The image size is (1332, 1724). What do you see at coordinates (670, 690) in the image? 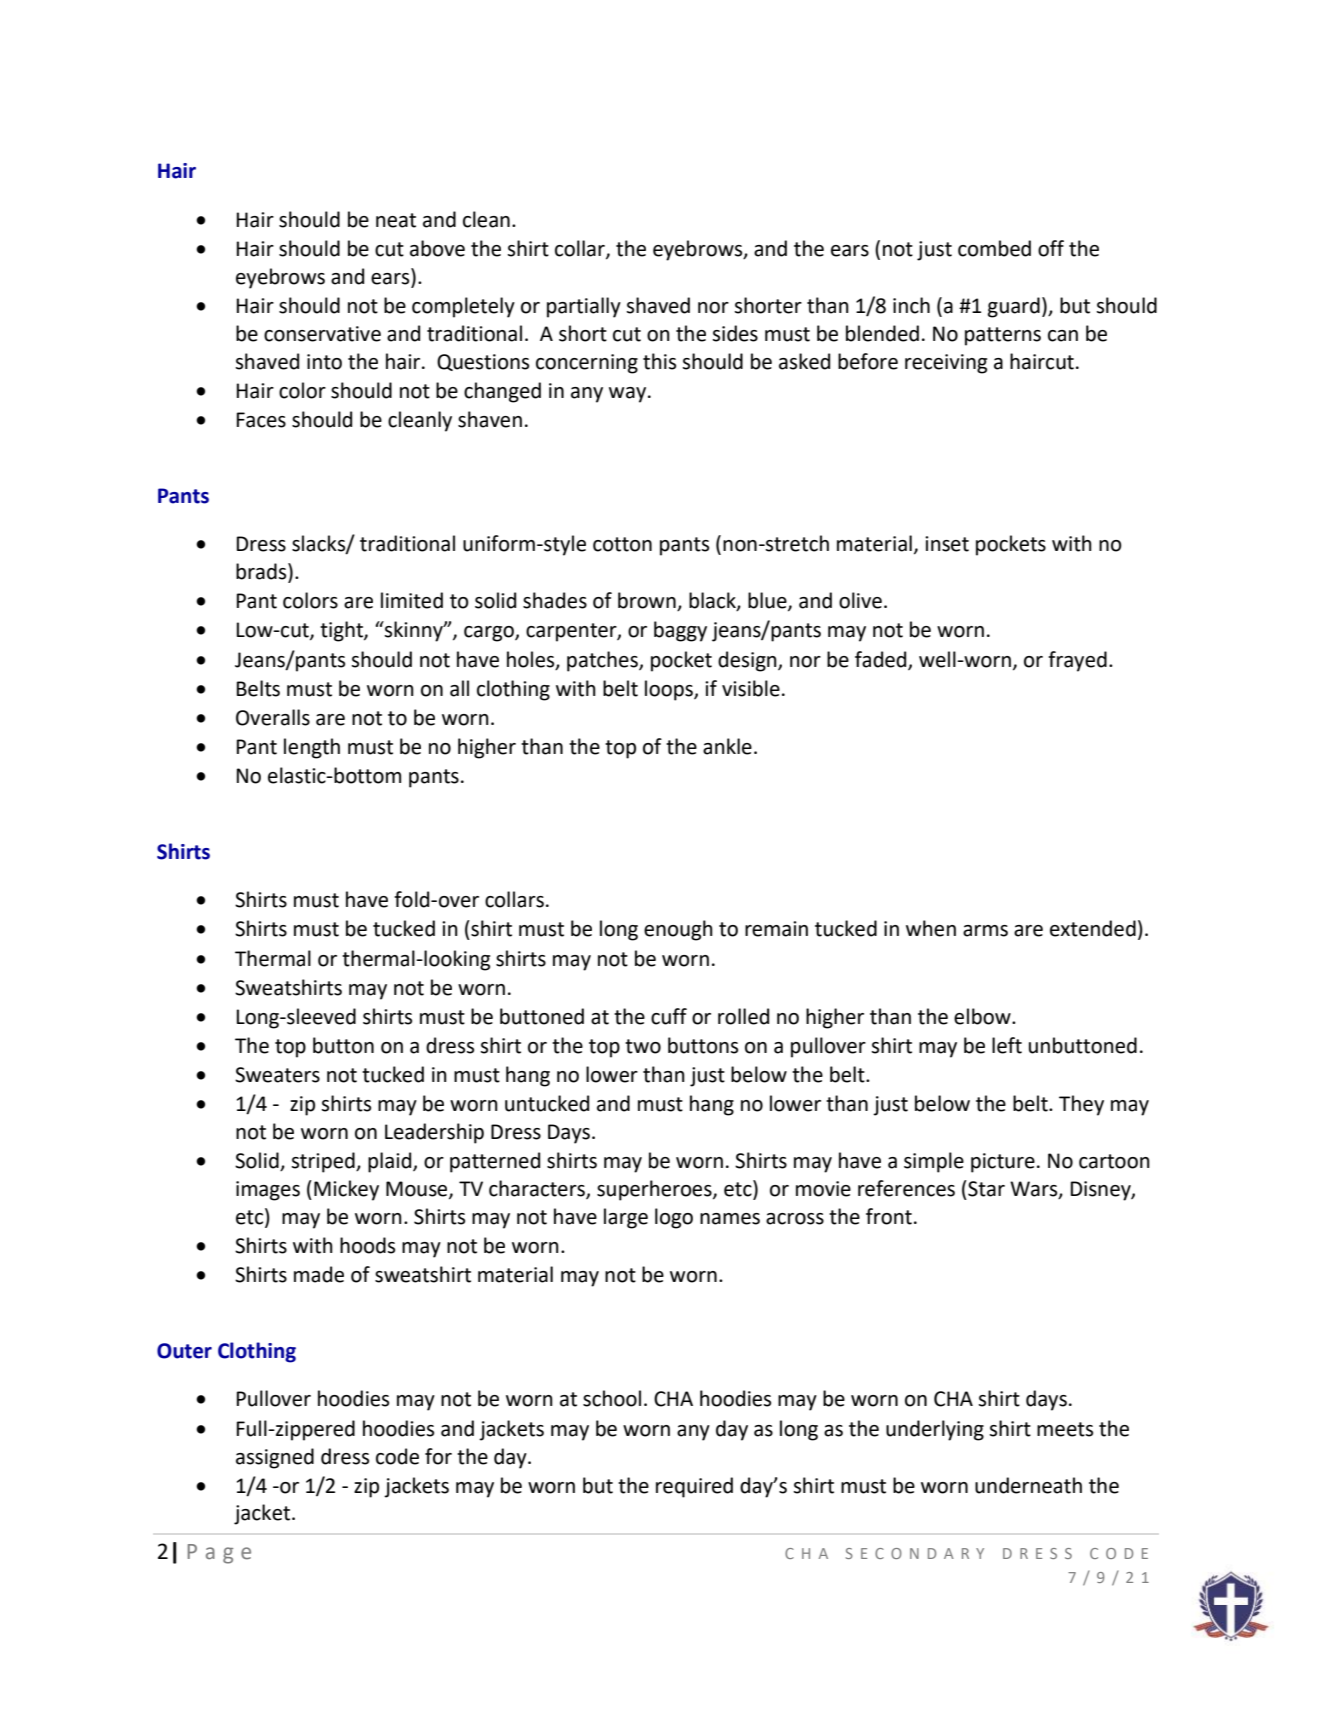
I see `loops` at bounding box center [670, 690].
